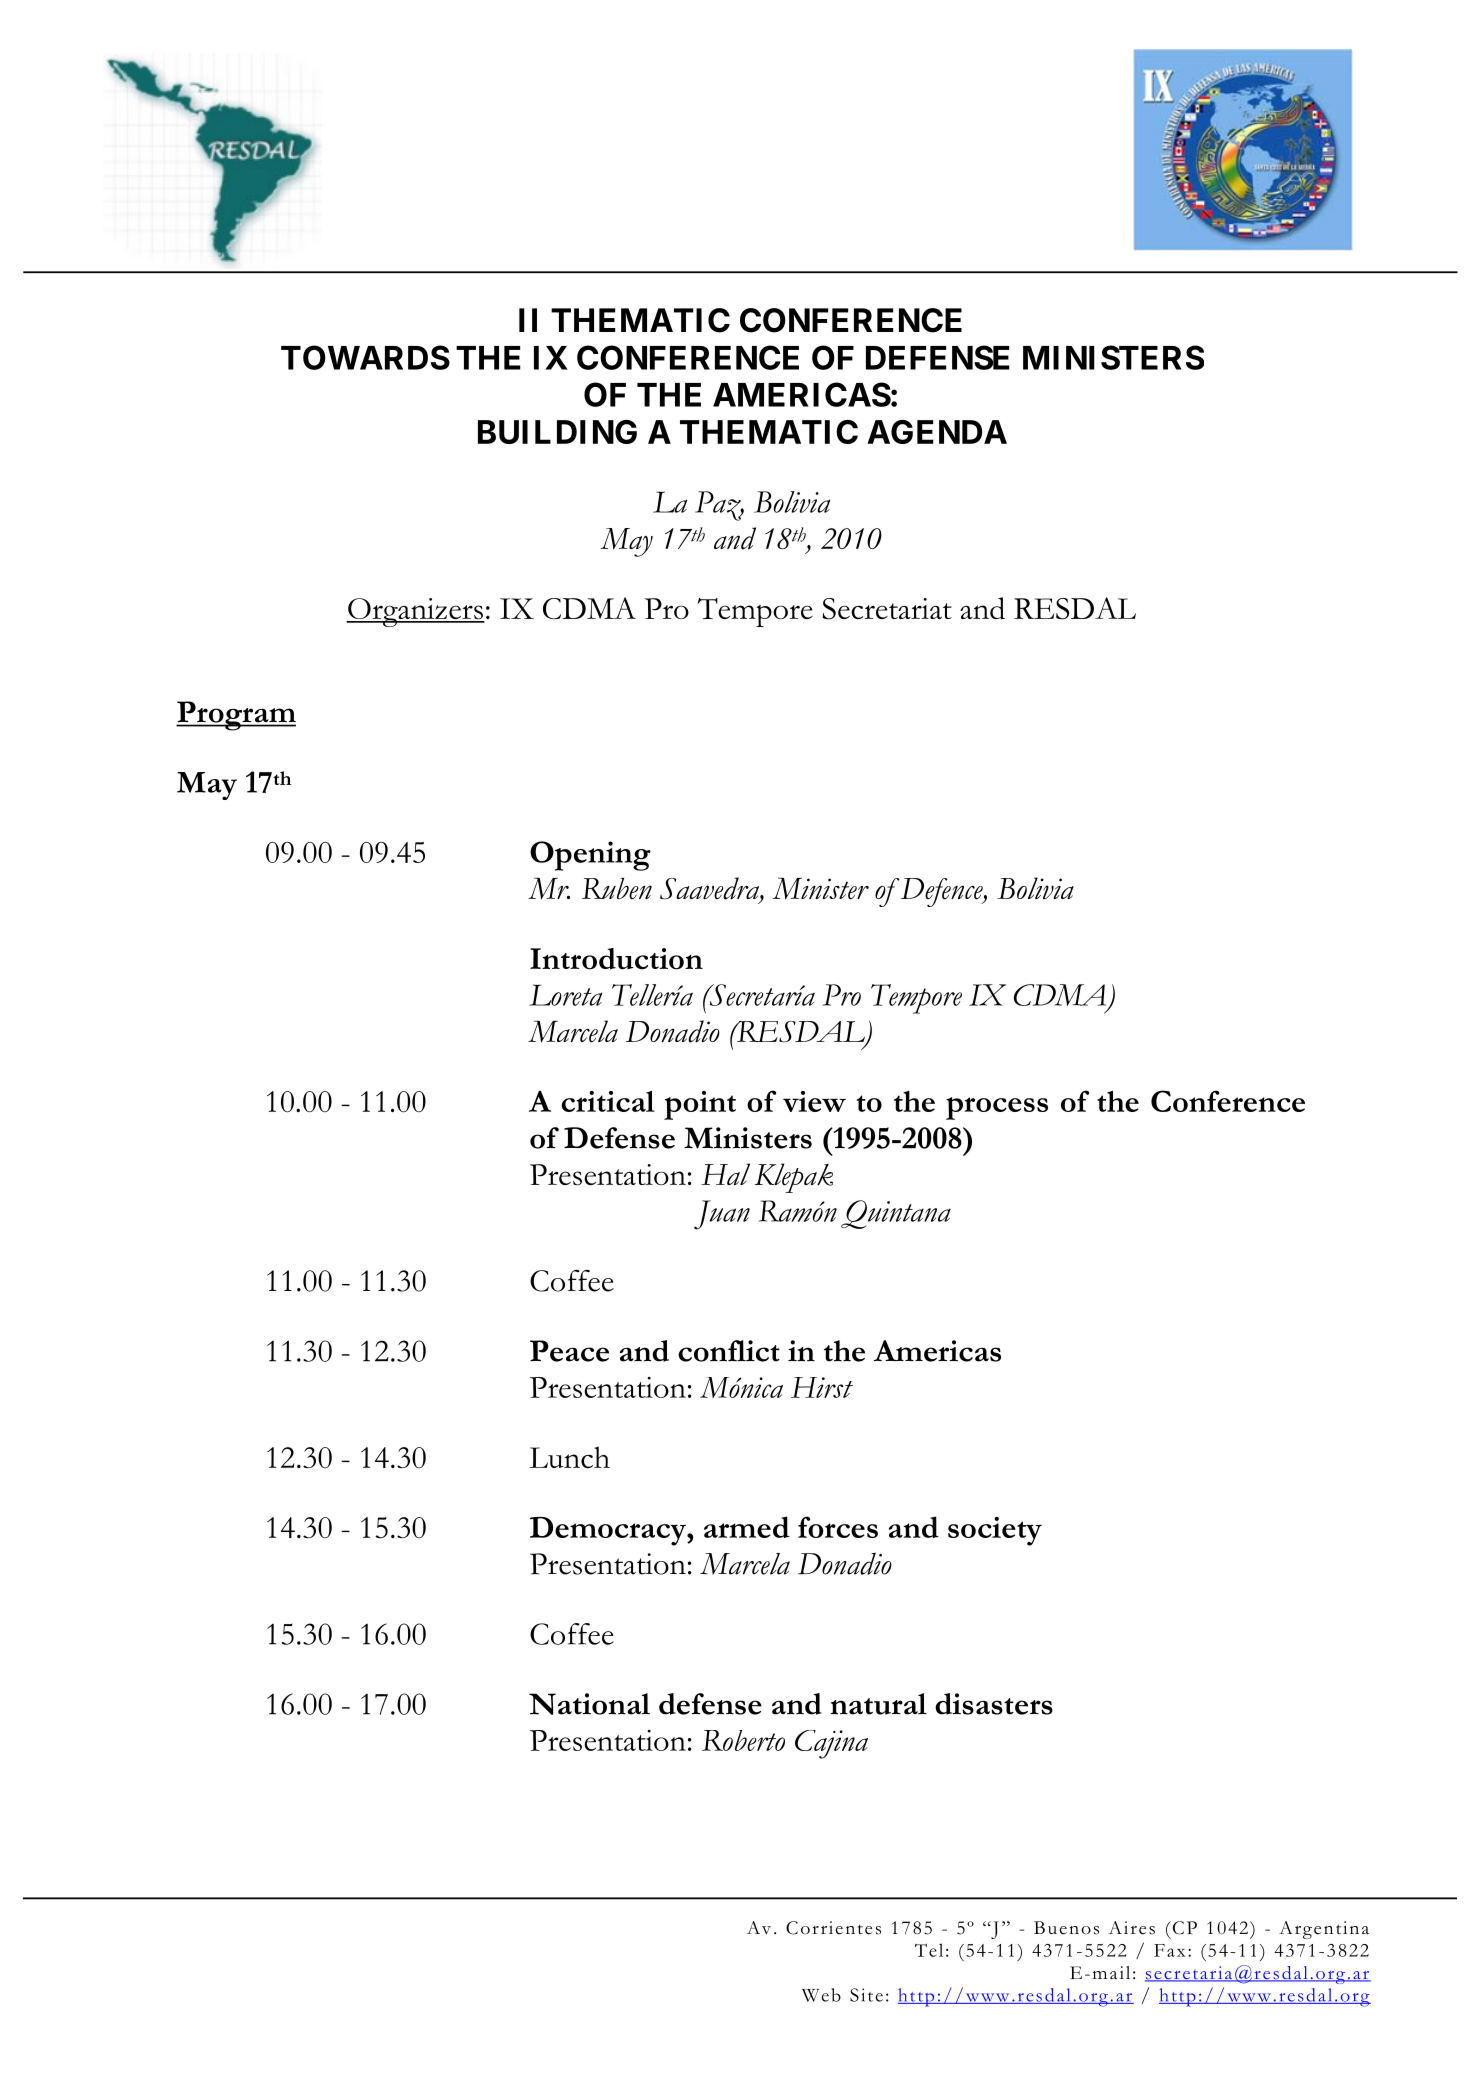 The height and width of the image is (2097, 1482). What do you see at coordinates (821, 1995) in the image?
I see `Web` at bounding box center [821, 1995].
